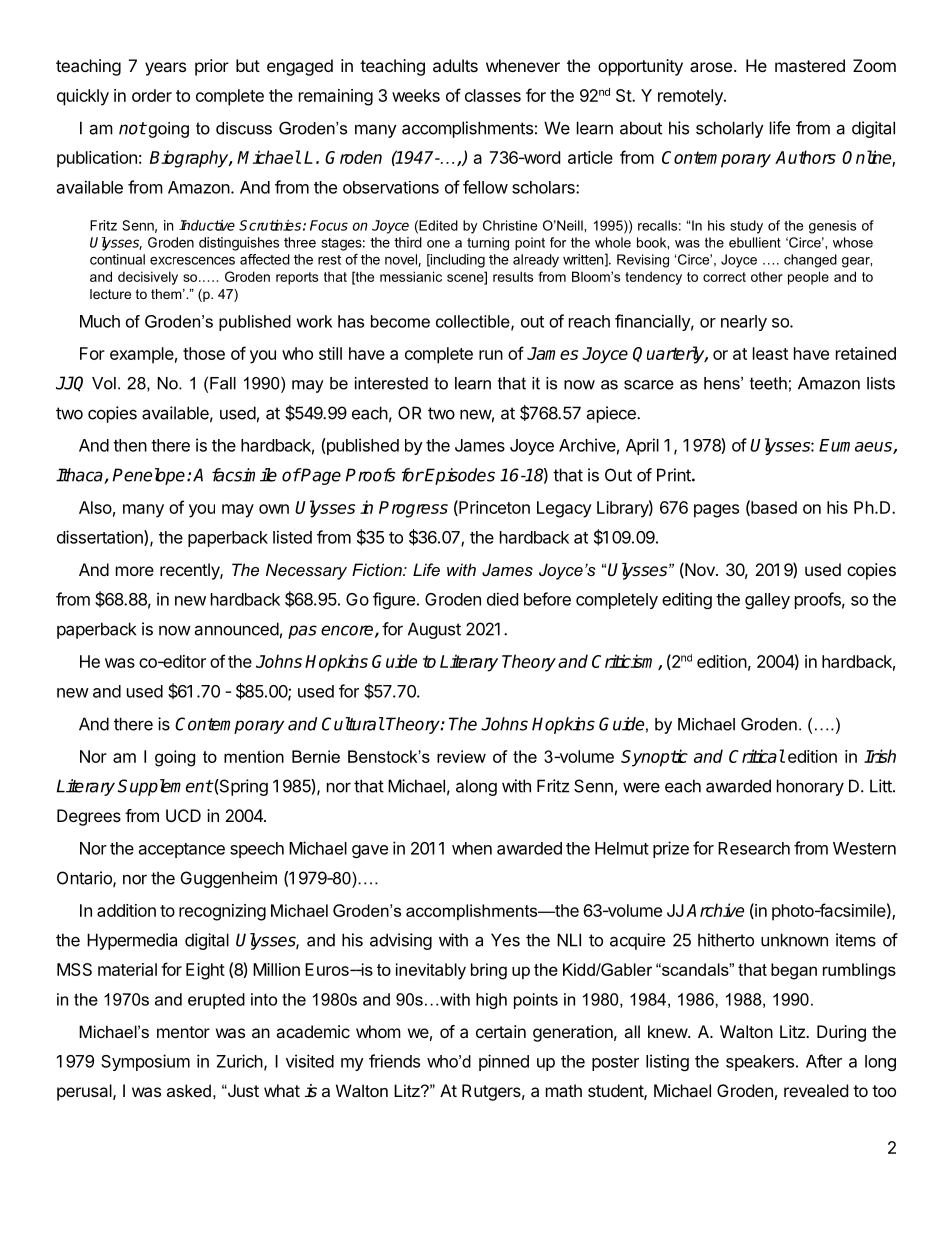 The image size is (952, 1233). I want to click on Symposium, so click(145, 1062).
